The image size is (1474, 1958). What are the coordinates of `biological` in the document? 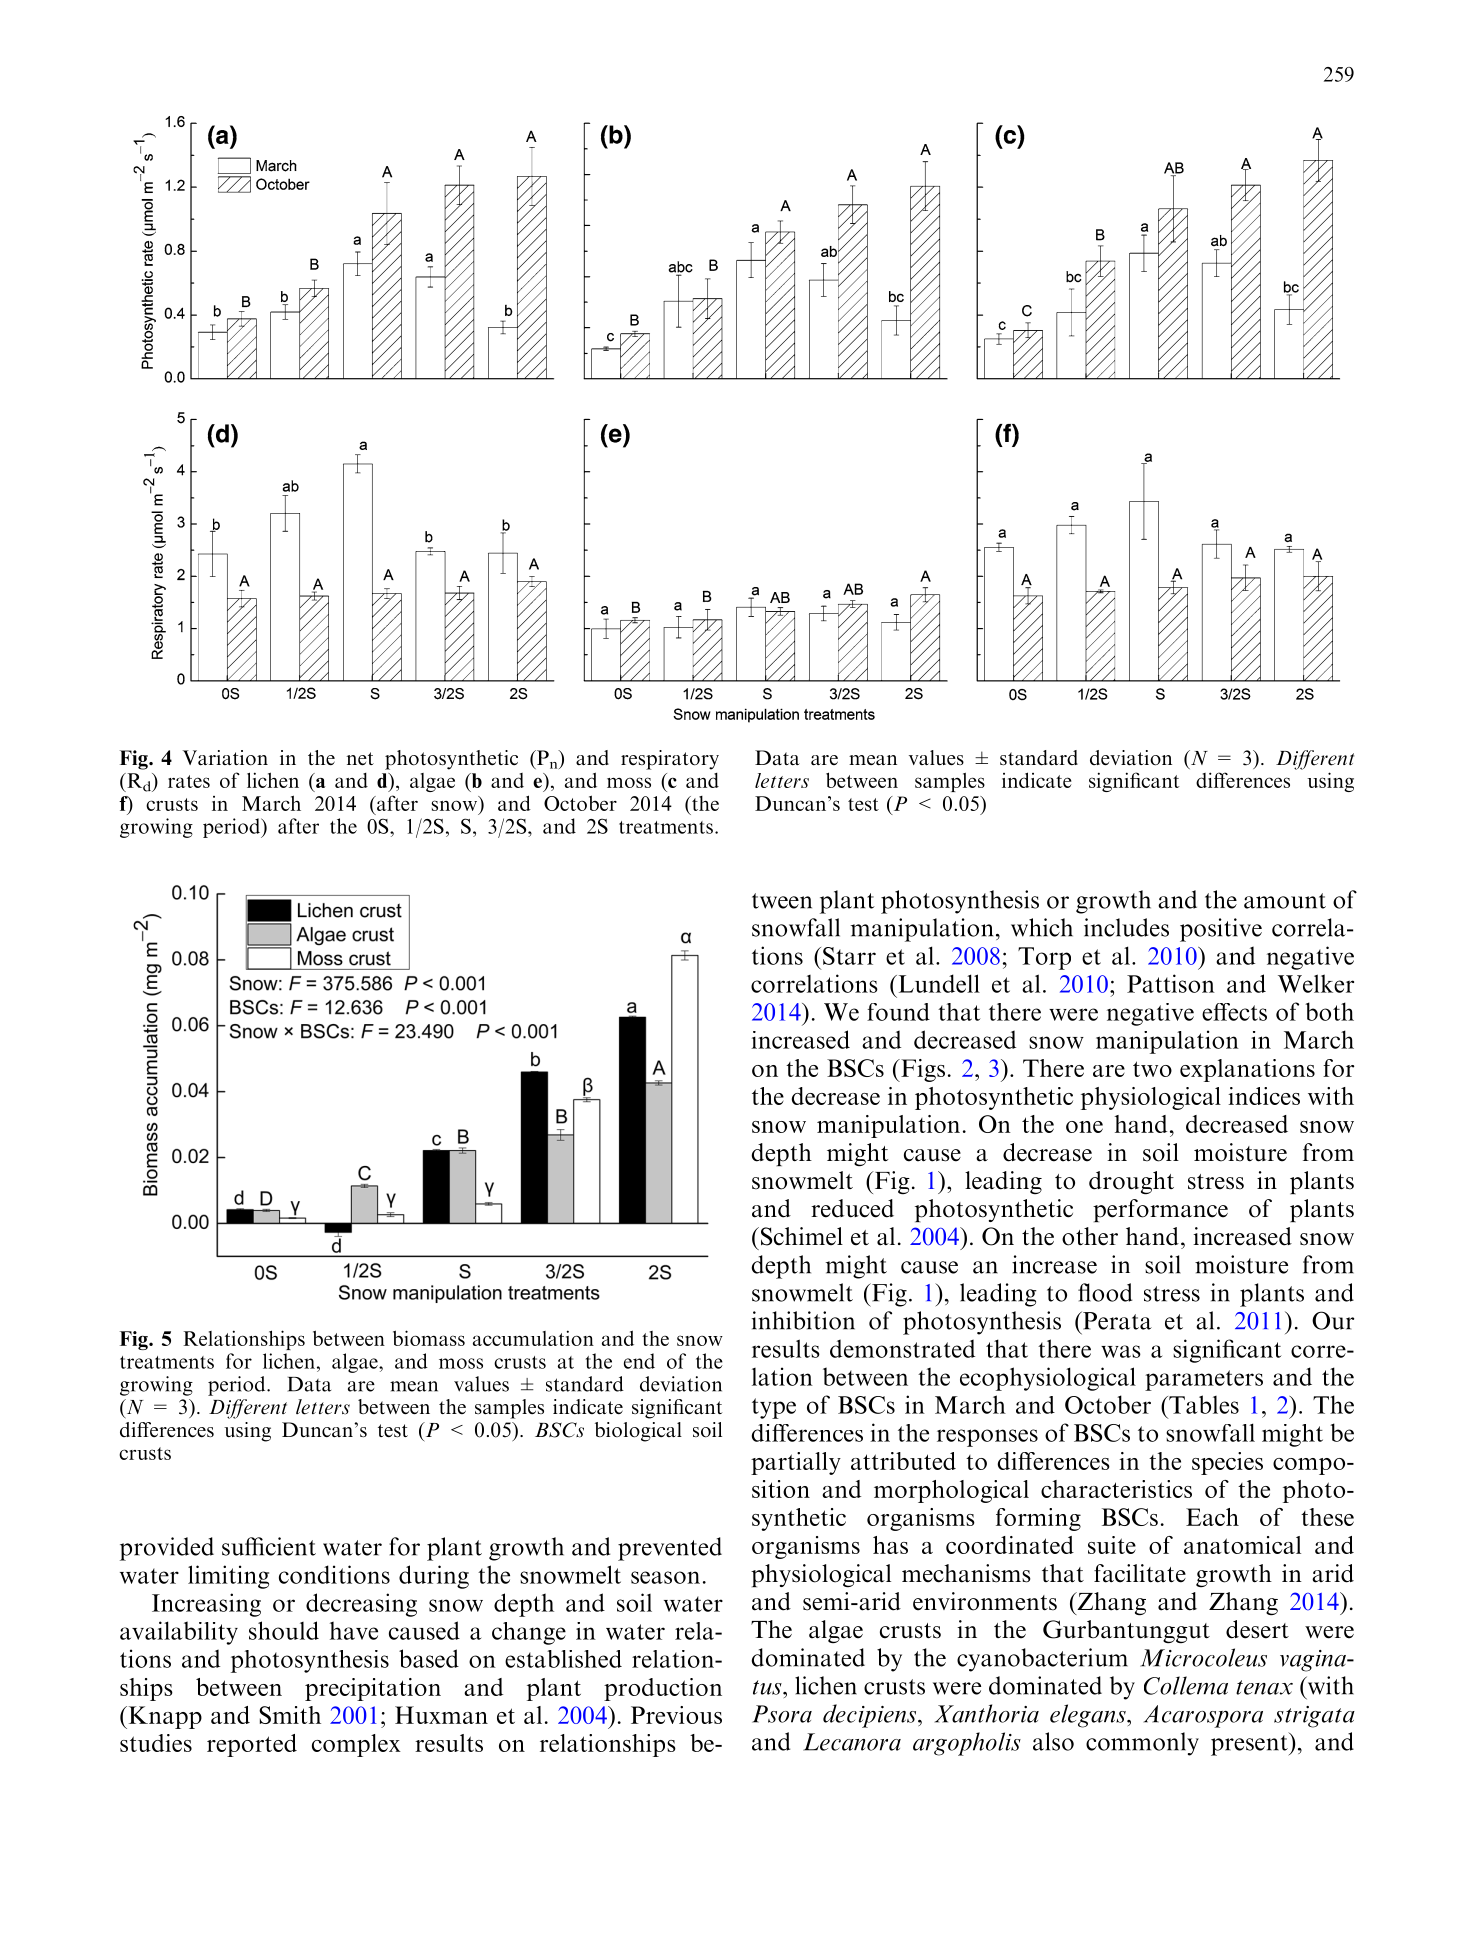 It's located at (638, 1432).
